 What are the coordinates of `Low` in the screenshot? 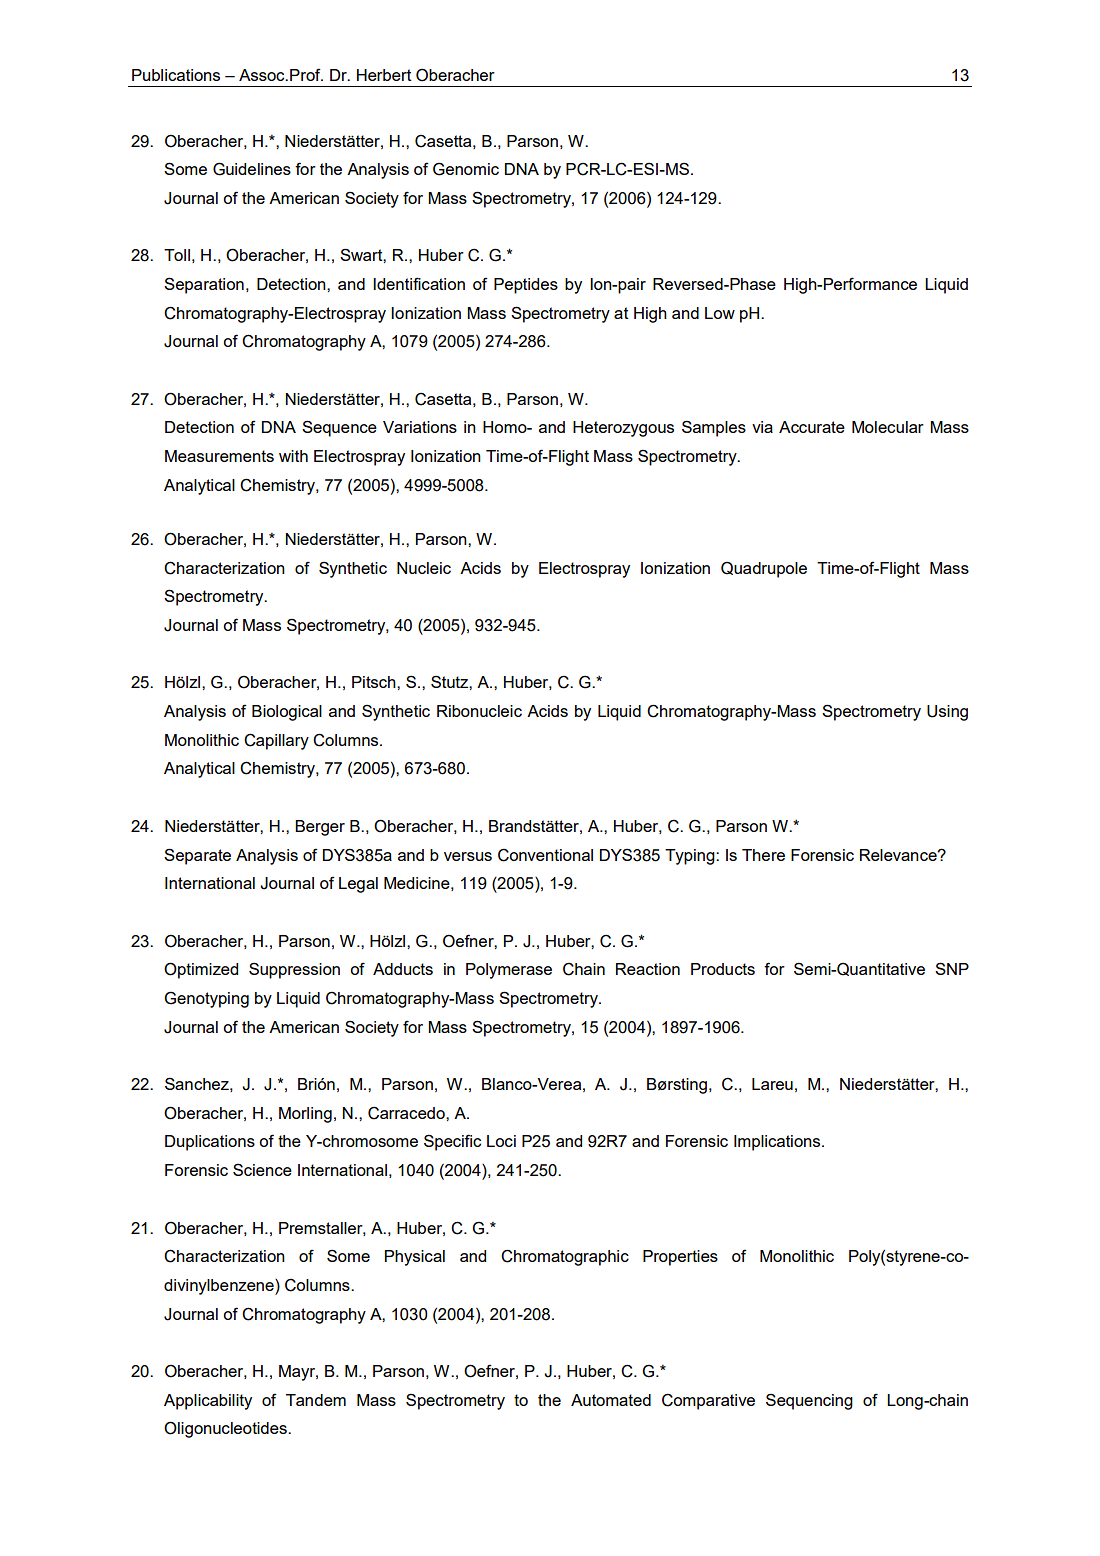 It's located at (720, 313).
